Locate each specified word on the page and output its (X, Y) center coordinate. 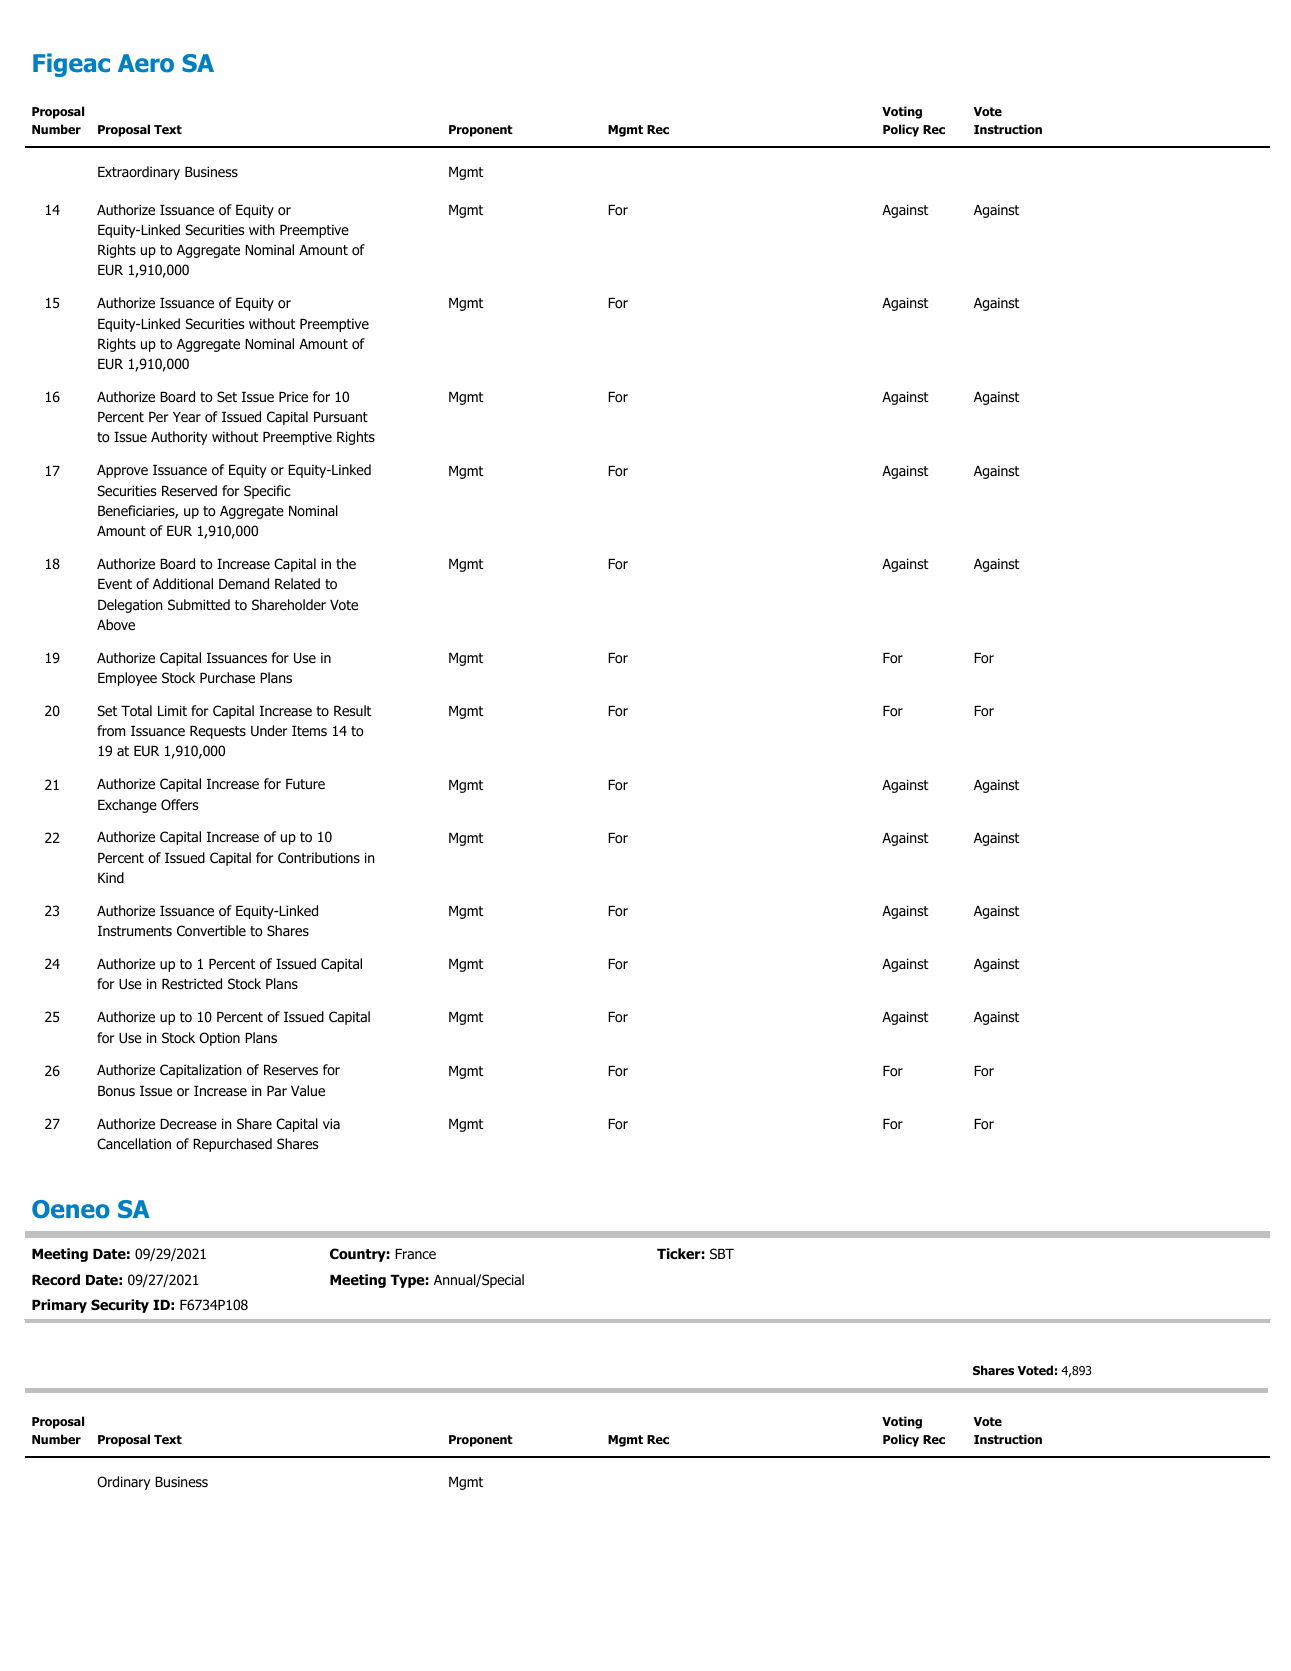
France (415, 1254)
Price (293, 396)
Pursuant (341, 417)
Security (120, 1306)
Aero (146, 63)
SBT (722, 1253)
